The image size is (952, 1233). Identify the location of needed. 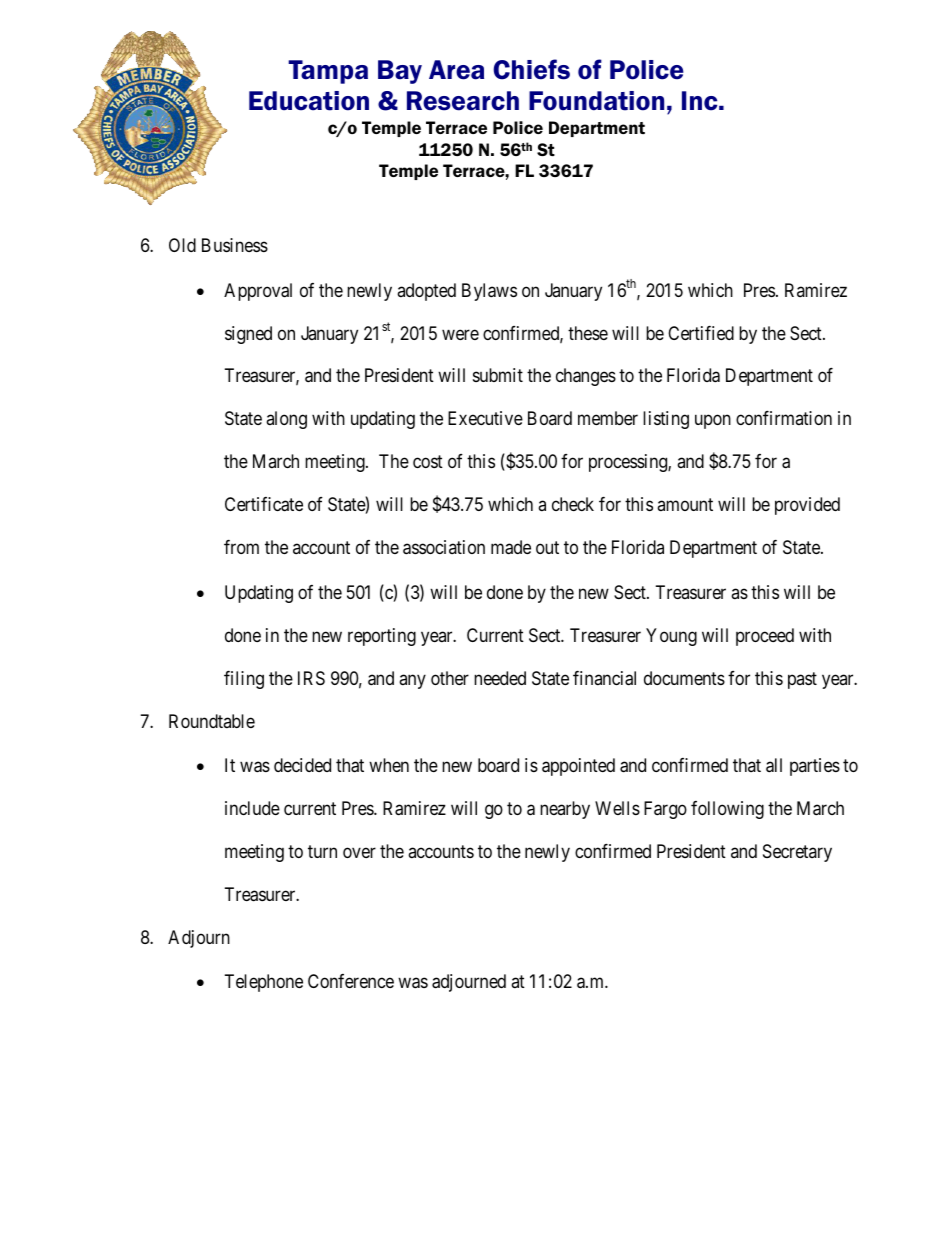
(500, 678).
